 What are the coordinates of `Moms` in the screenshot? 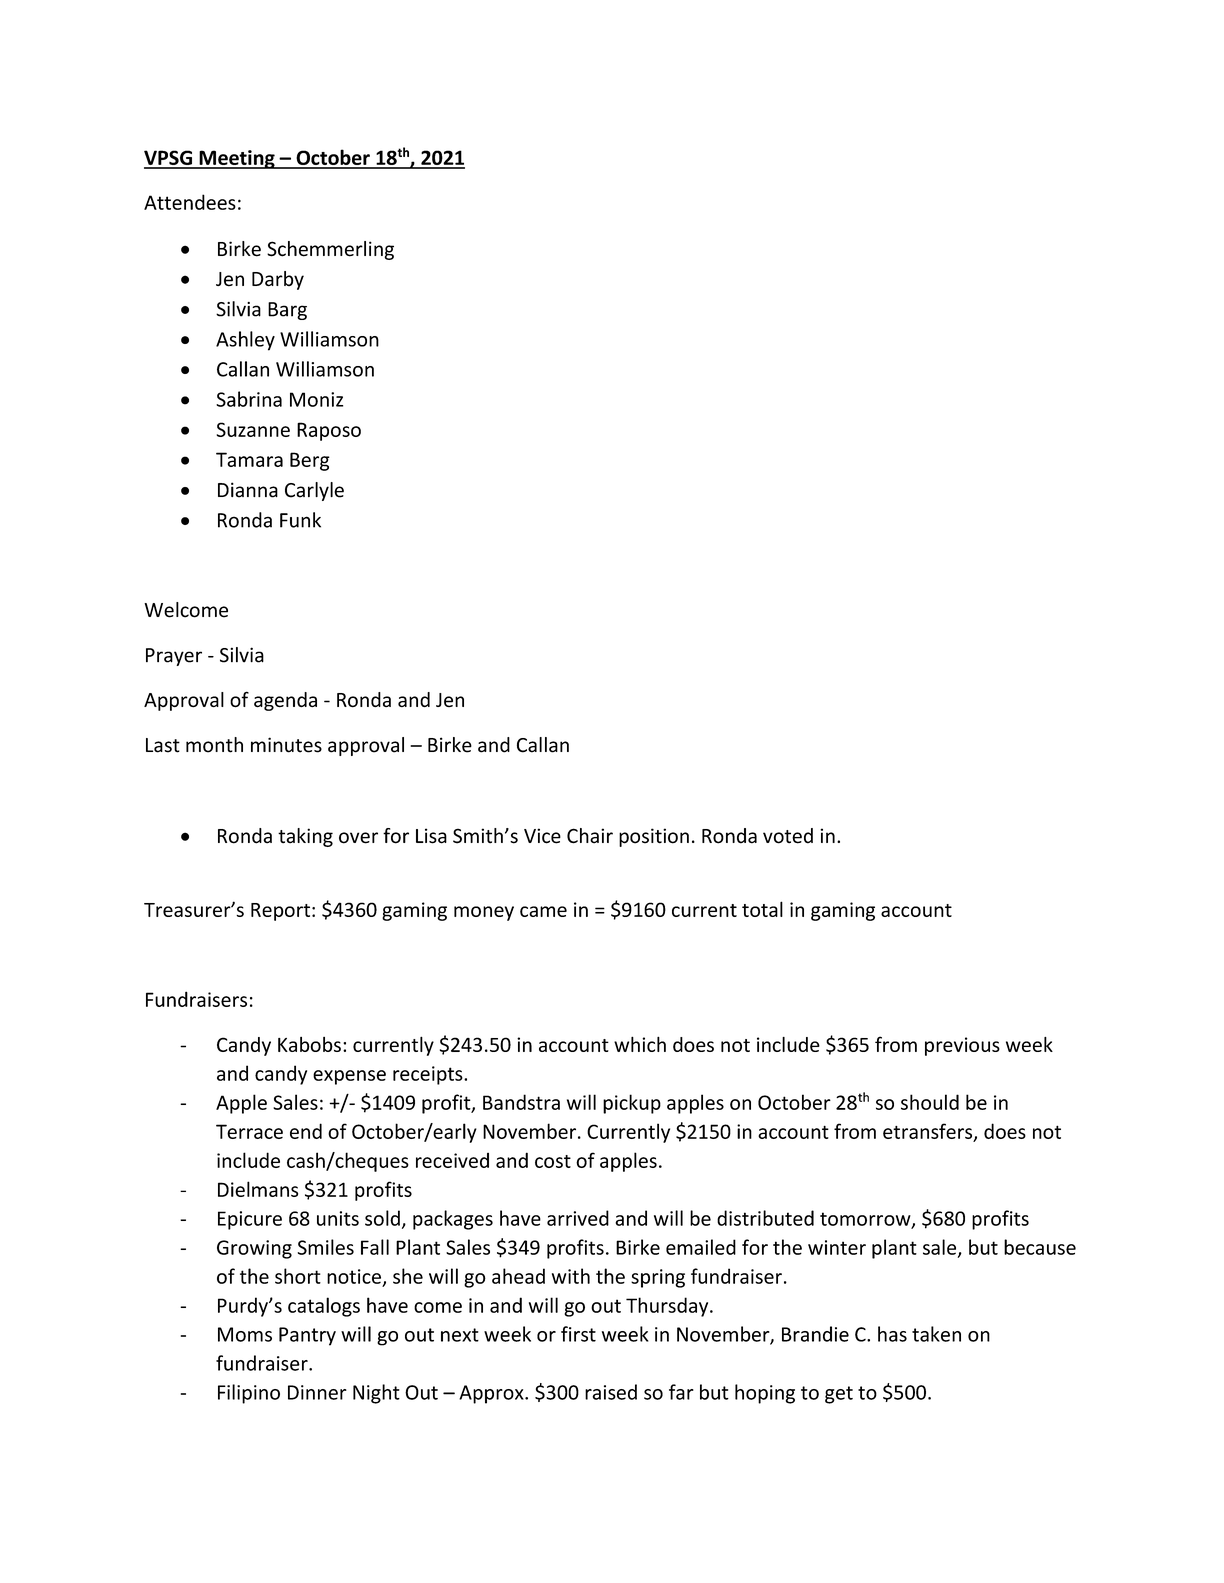 It's located at (245, 1334).
